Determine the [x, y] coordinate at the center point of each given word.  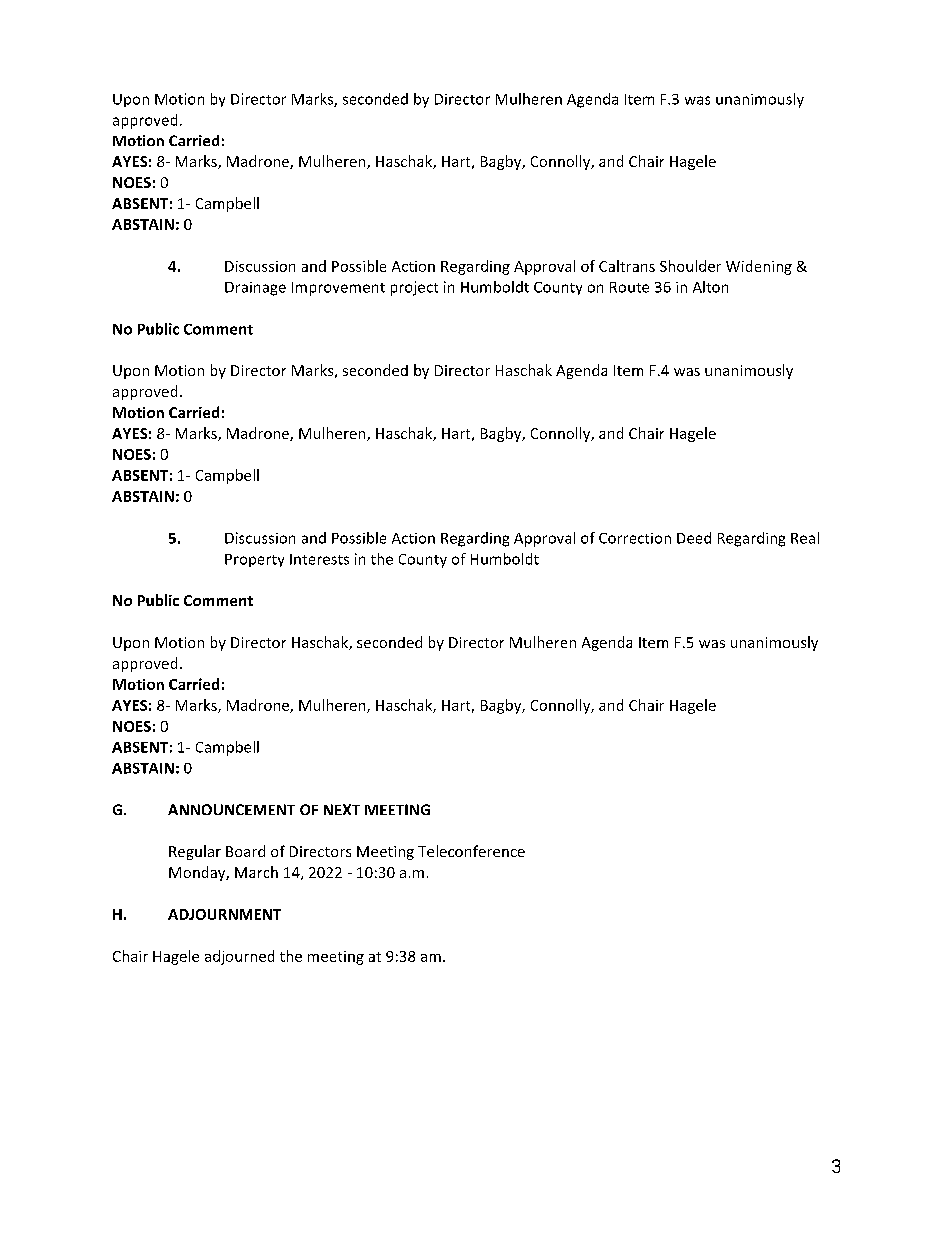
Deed [694, 538]
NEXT [342, 809]
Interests [319, 559]
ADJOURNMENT [224, 914]
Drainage [255, 289]
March [256, 872]
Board [245, 851]
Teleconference [471, 851]
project [414, 288]
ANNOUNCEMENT [231, 809]
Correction [635, 538]
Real [805, 538]
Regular [195, 852]
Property [254, 560]
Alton [710, 287]
